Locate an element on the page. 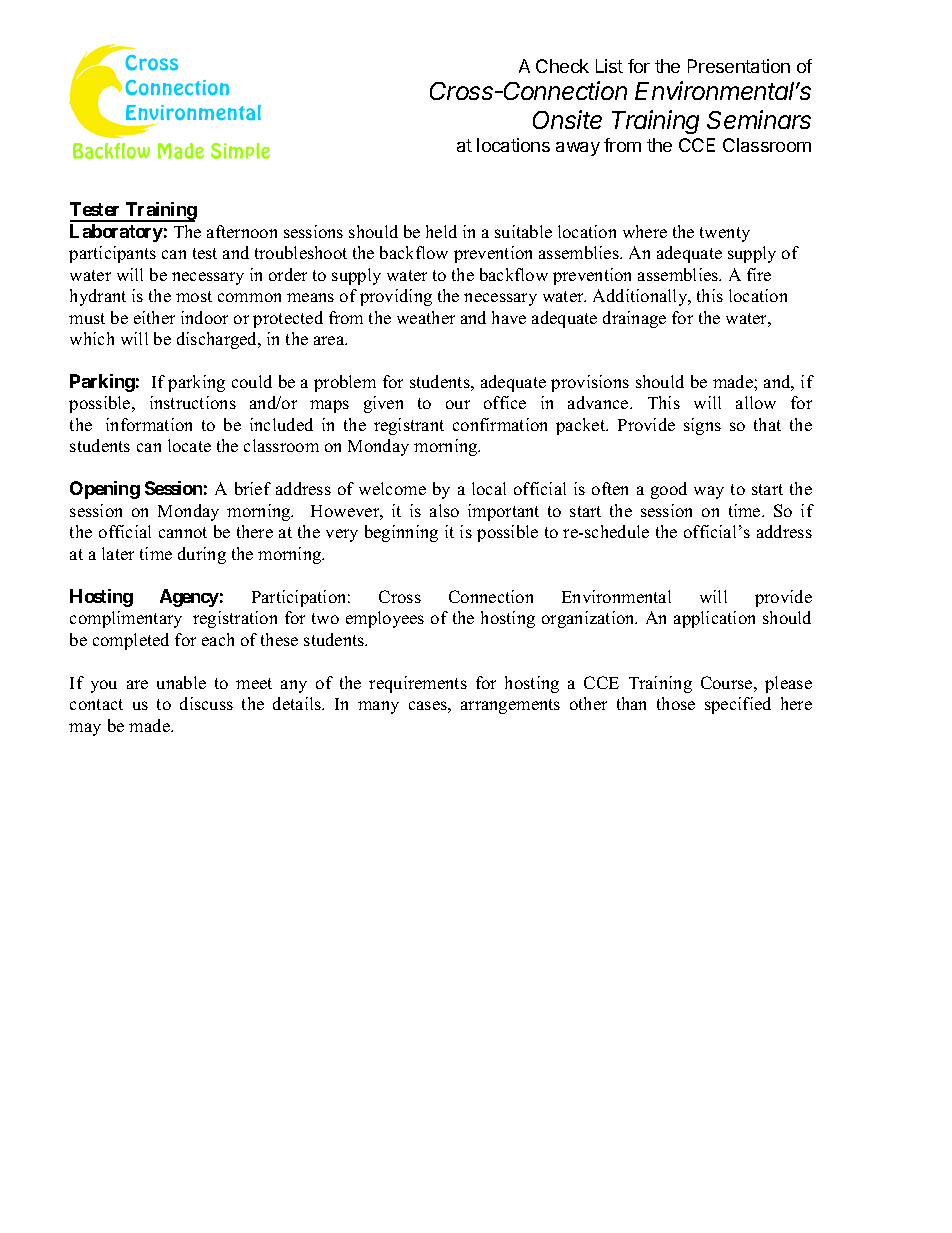 This document has width=952, height=1233. discuss is located at coordinates (206, 703).
